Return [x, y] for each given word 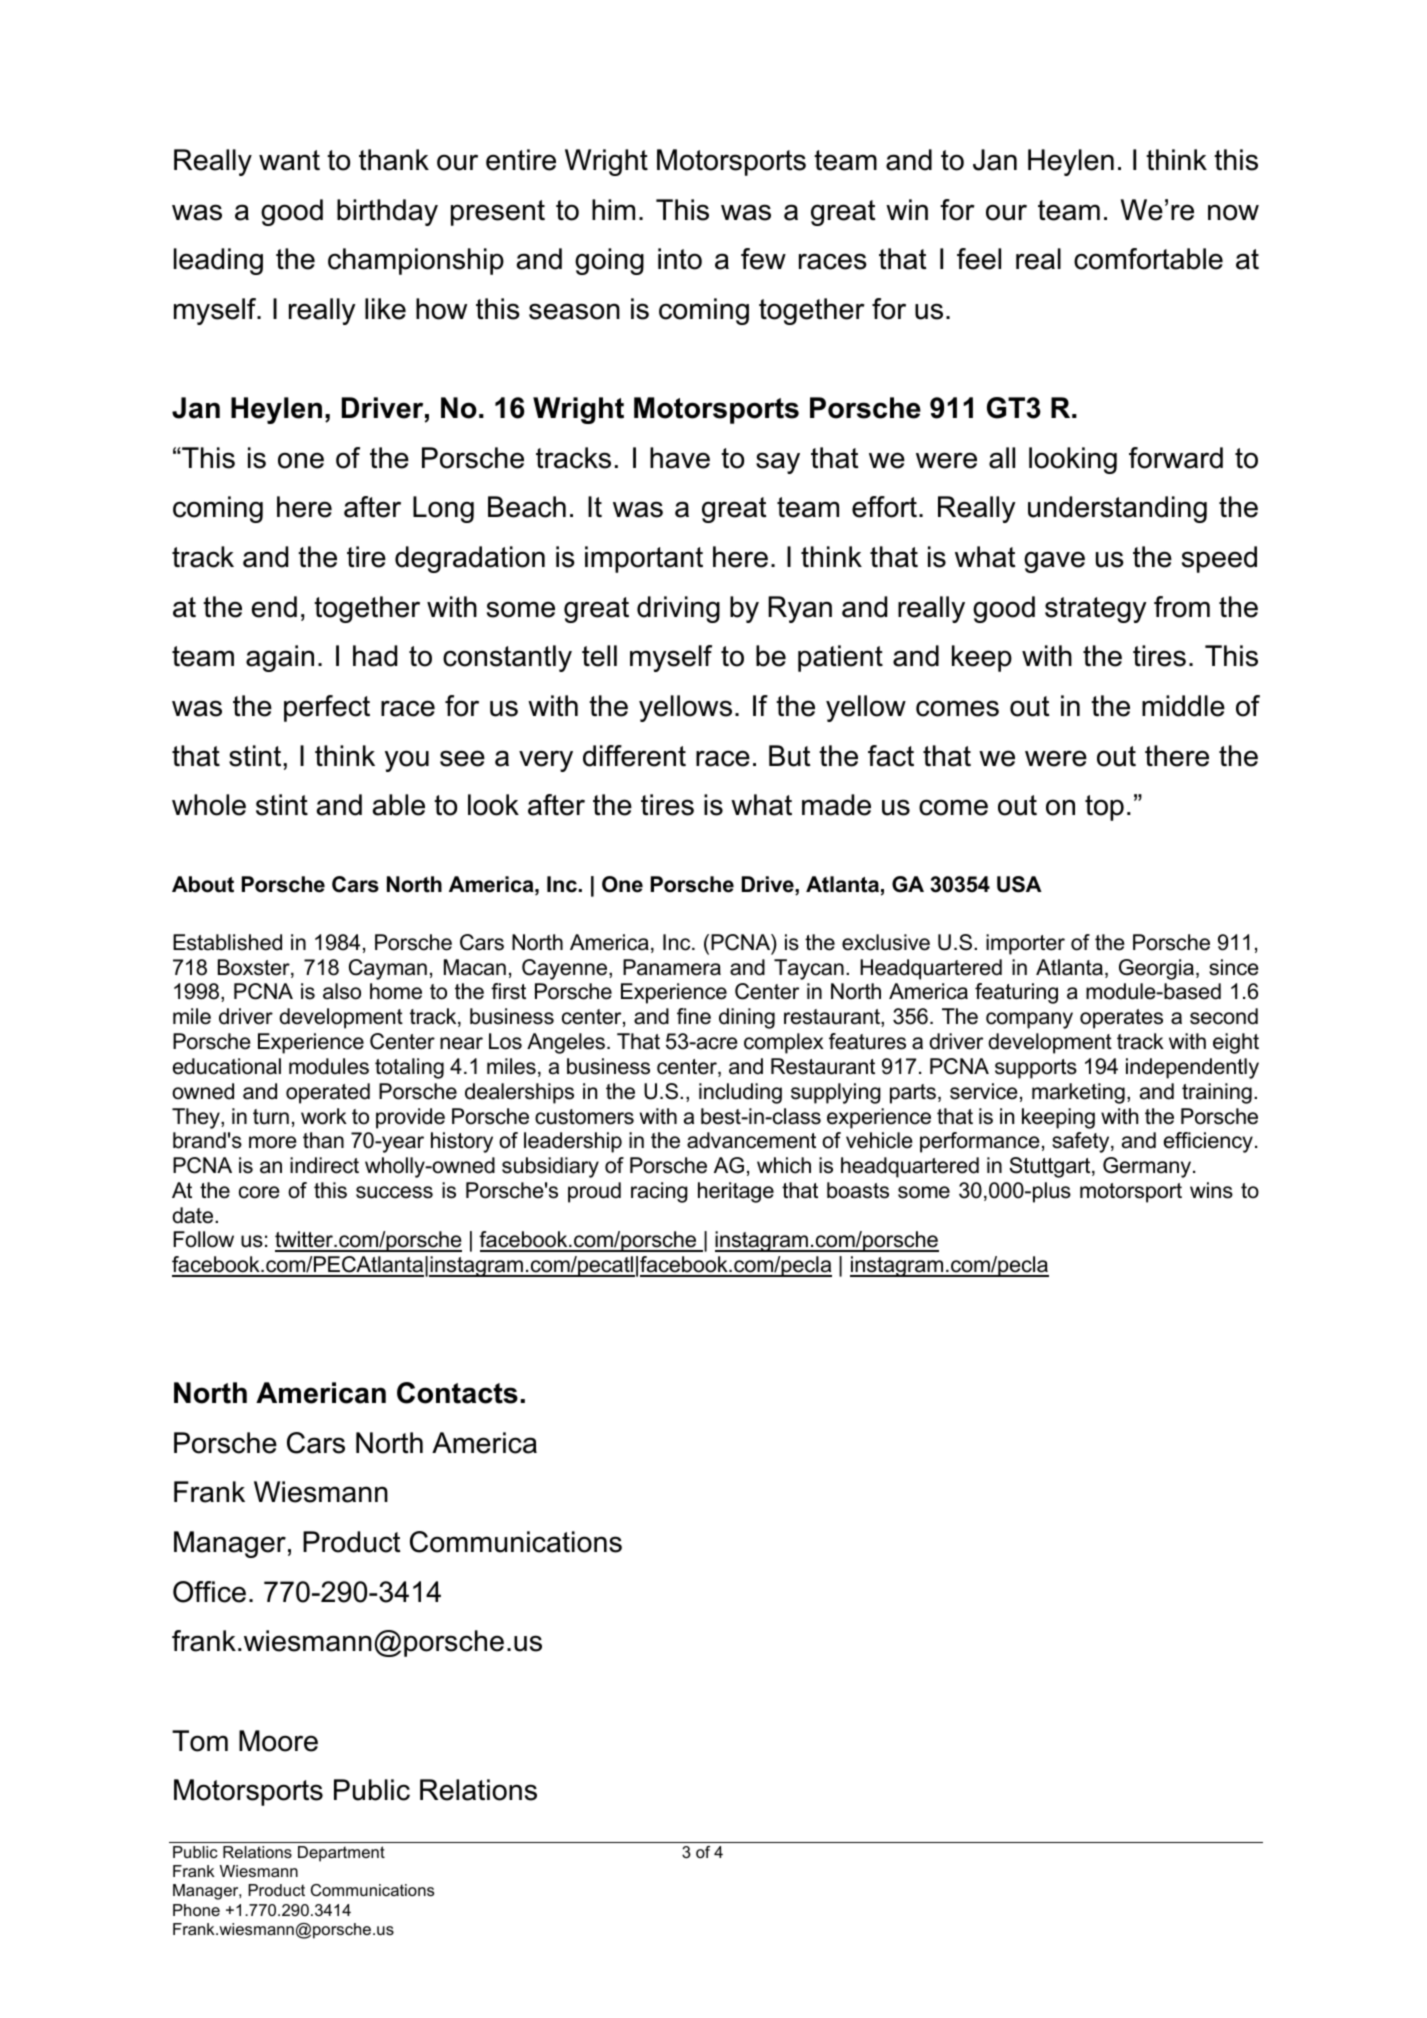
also [342, 991]
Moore [278, 1741]
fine [694, 1016]
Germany [1148, 1167]
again [280, 658]
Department [341, 1854]
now [1233, 212]
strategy [1096, 610]
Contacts [457, 1393]
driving [678, 609]
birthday [387, 212]
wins [1211, 1190]
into [680, 259]
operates [1121, 1019]
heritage [736, 1192]
